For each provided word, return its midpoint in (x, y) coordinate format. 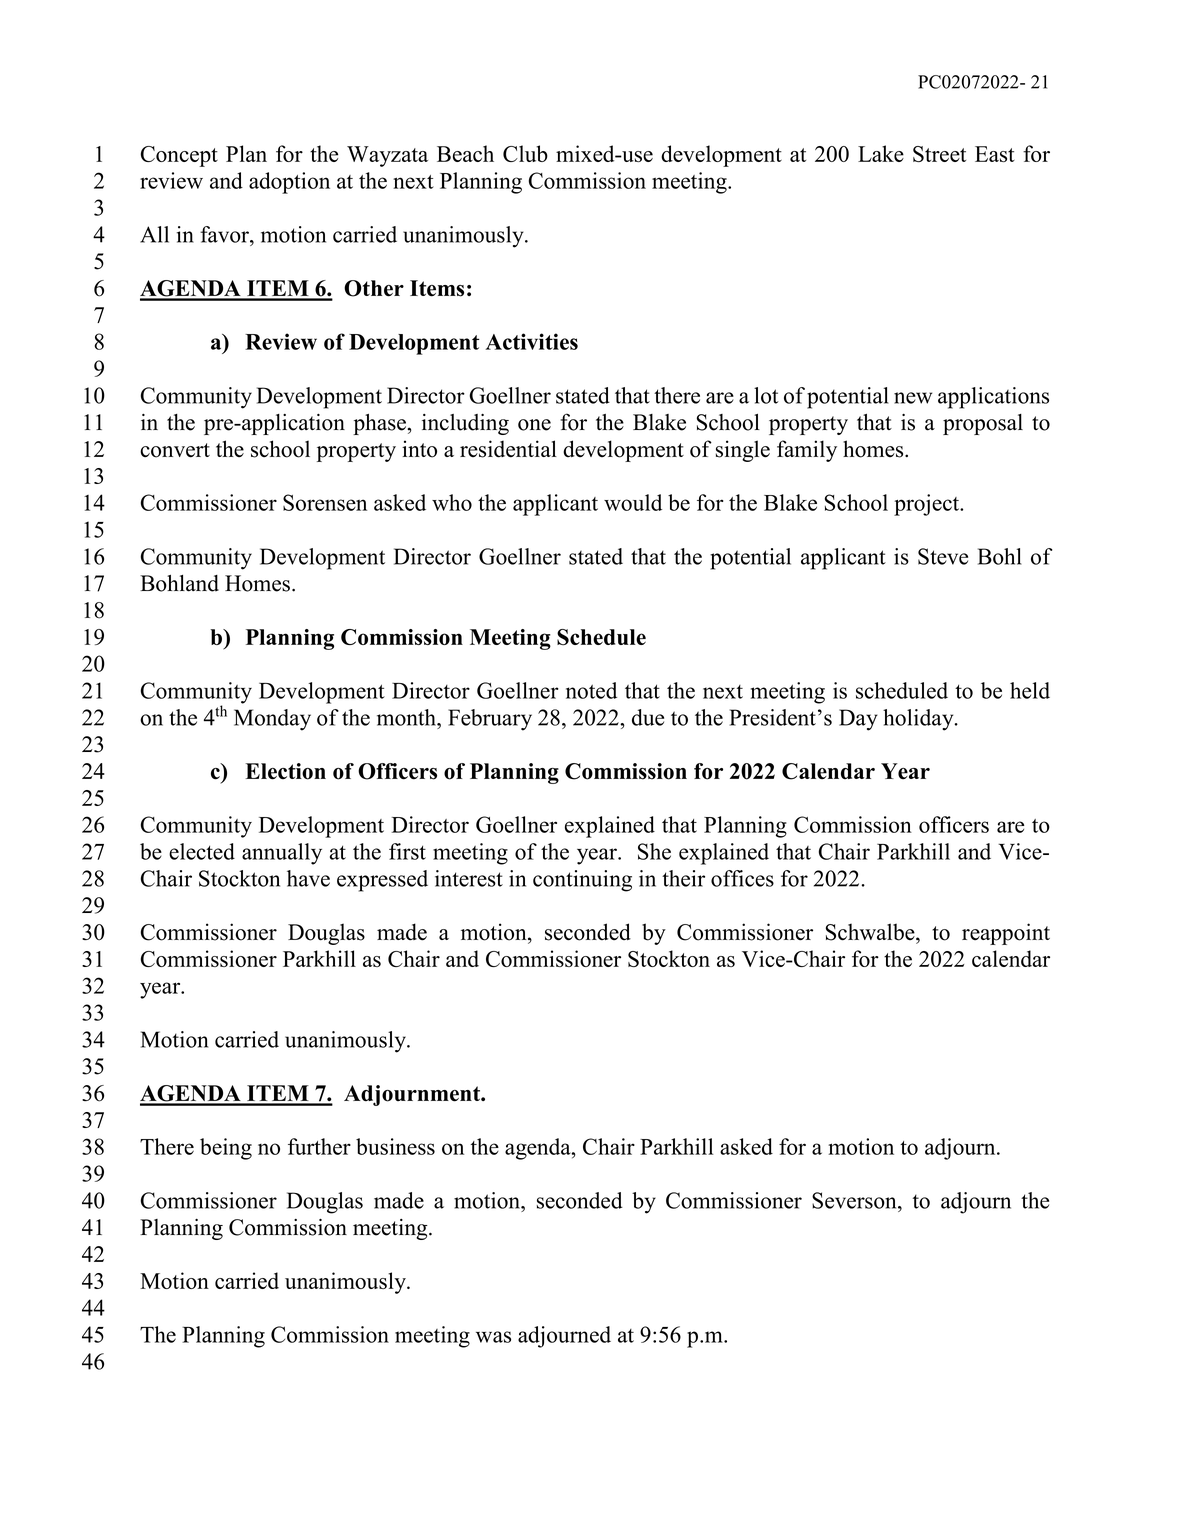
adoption (289, 183)
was (493, 1337)
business (395, 1146)
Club (525, 153)
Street (939, 154)
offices (742, 878)
